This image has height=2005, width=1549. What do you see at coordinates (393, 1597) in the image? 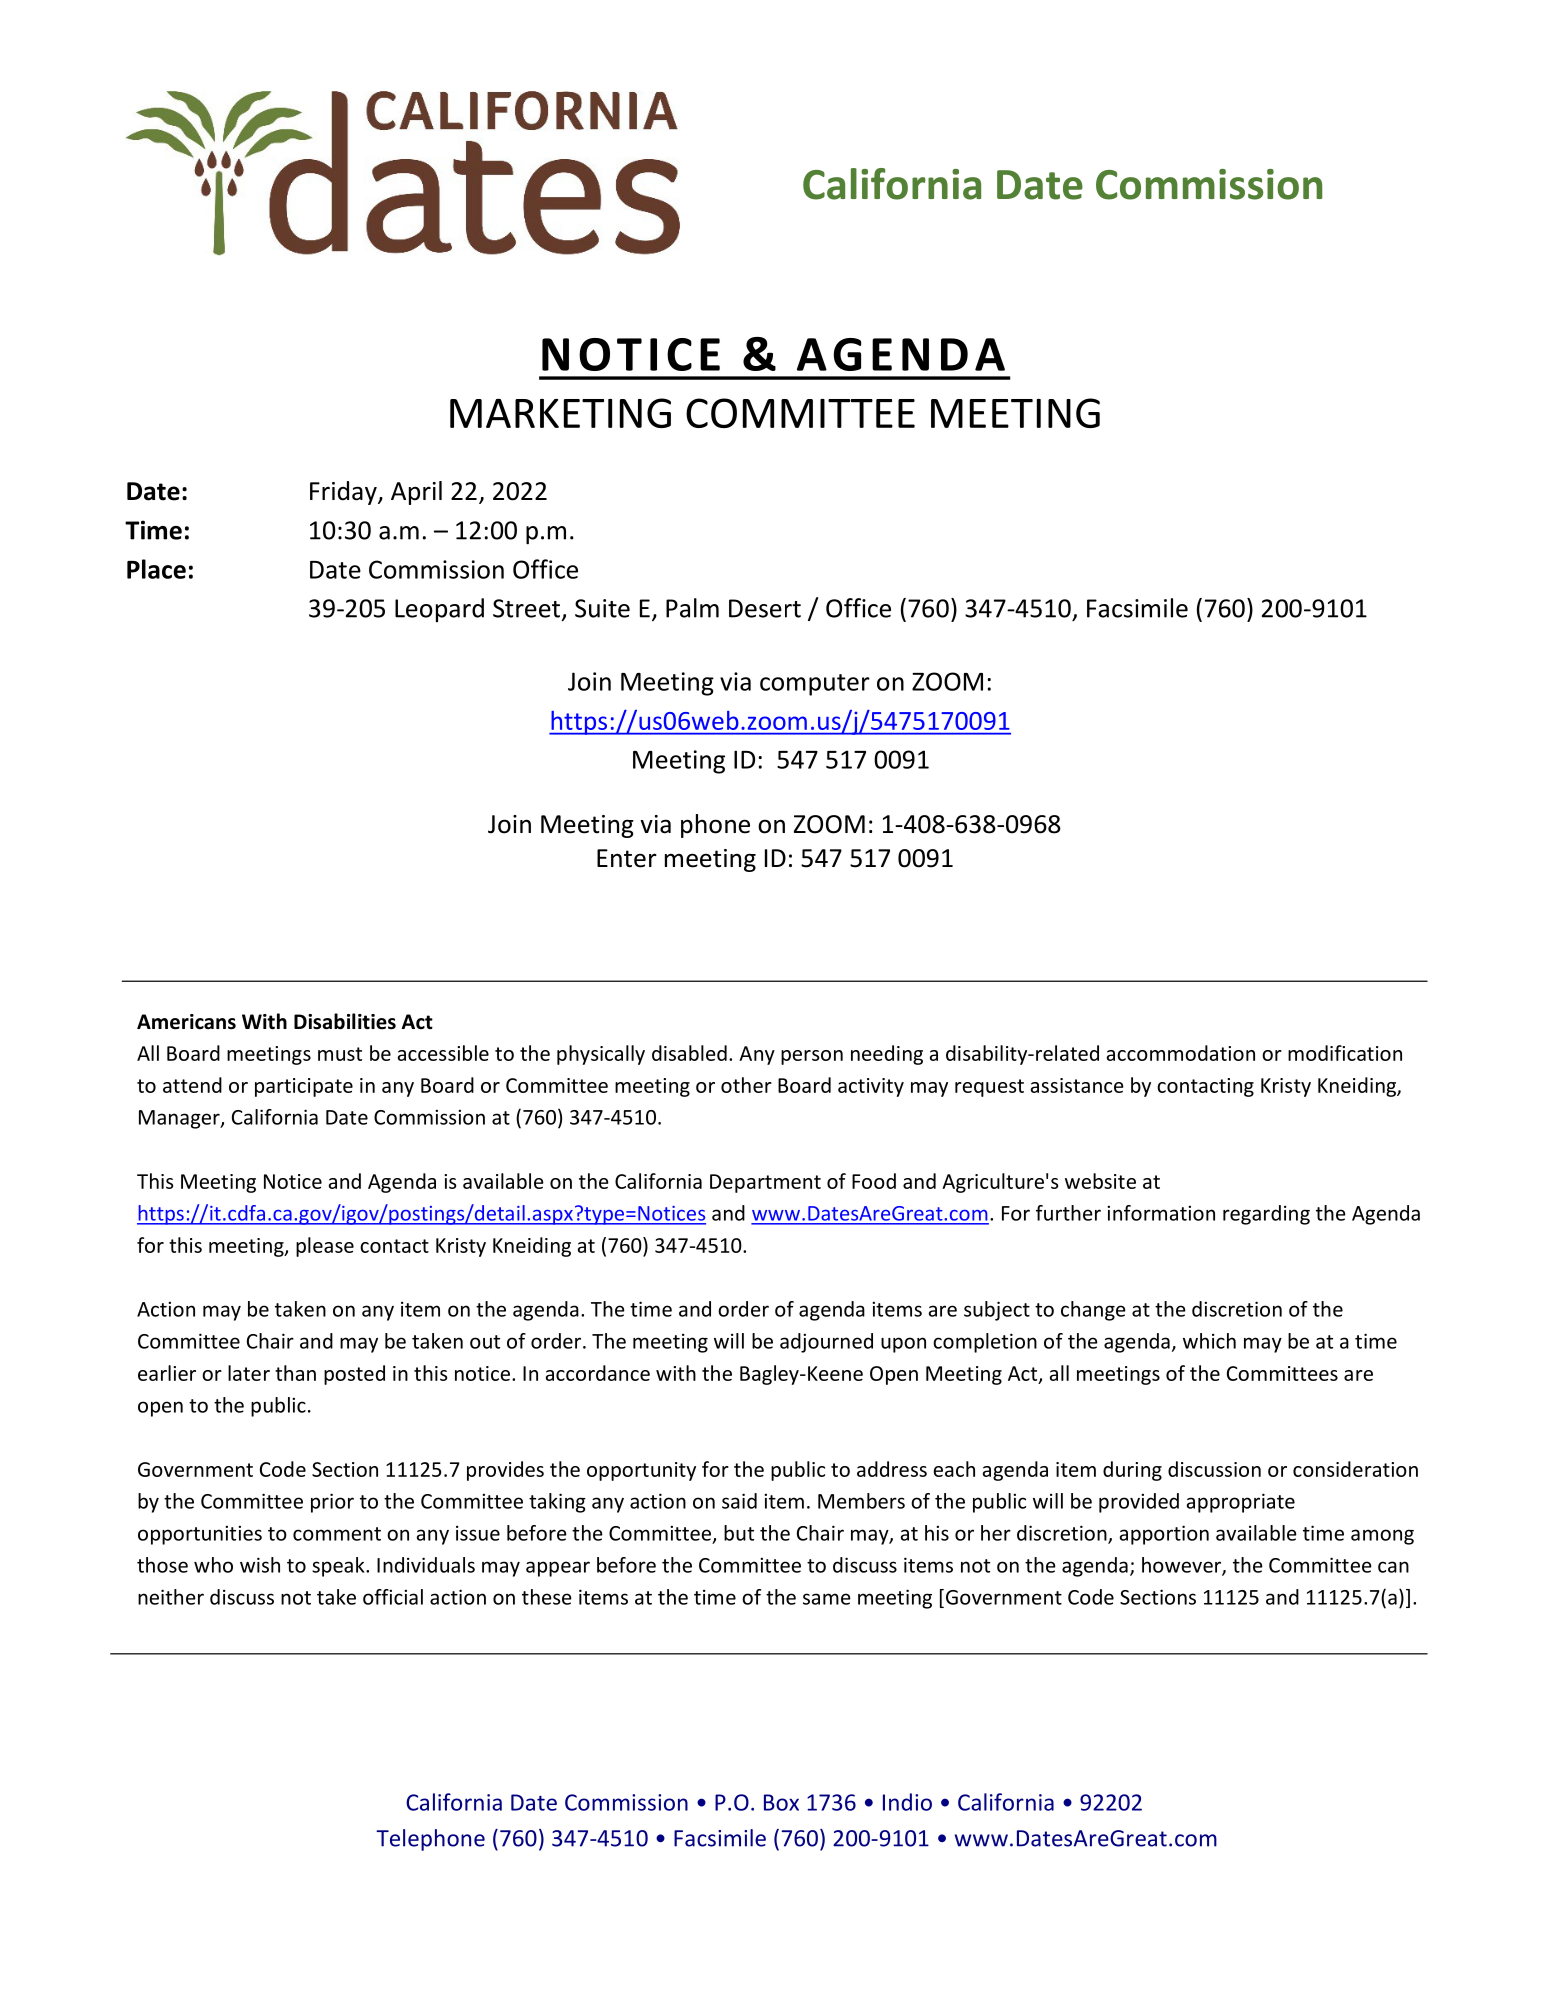
I see `official` at bounding box center [393, 1597].
